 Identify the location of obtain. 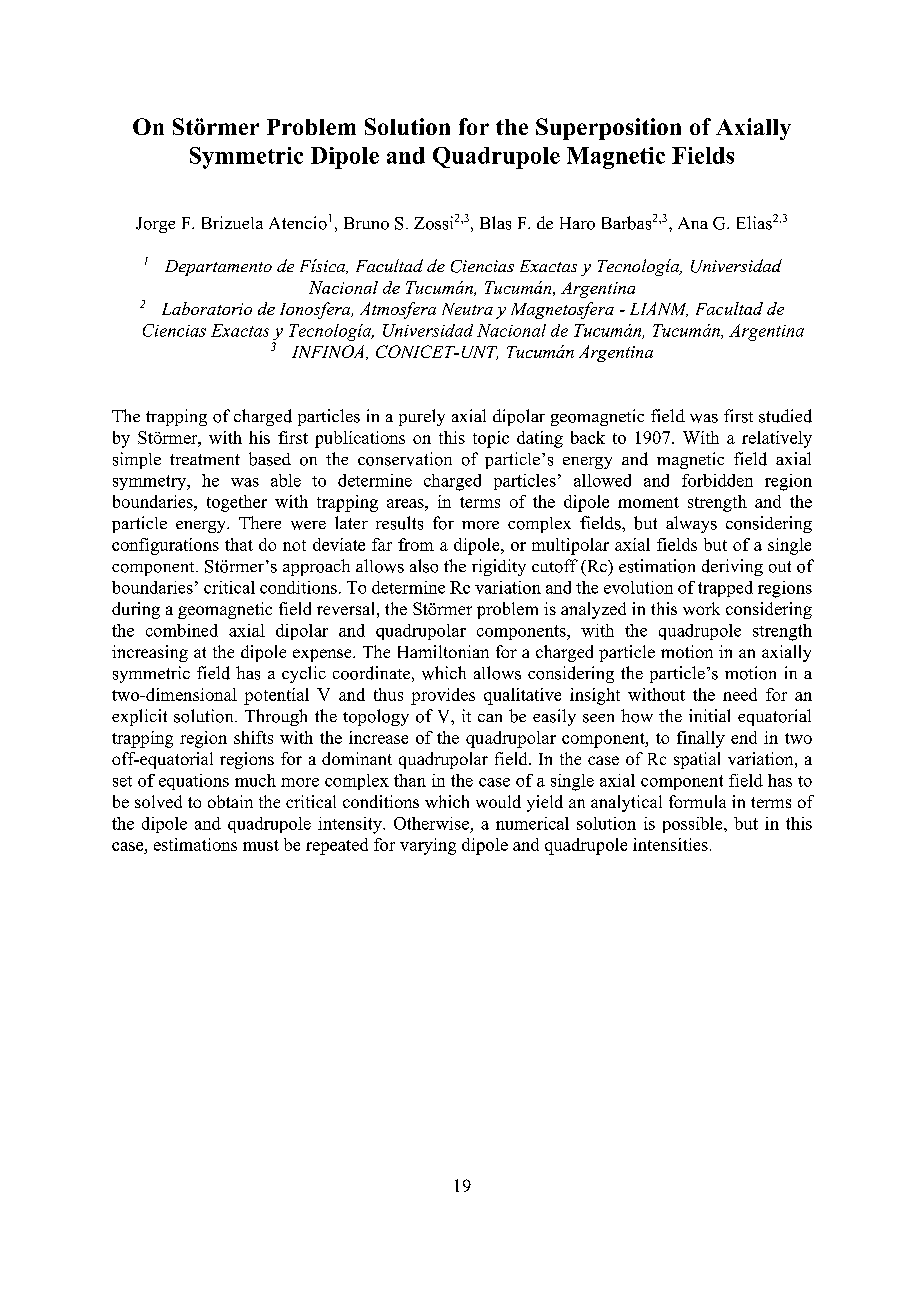
(230, 801).
